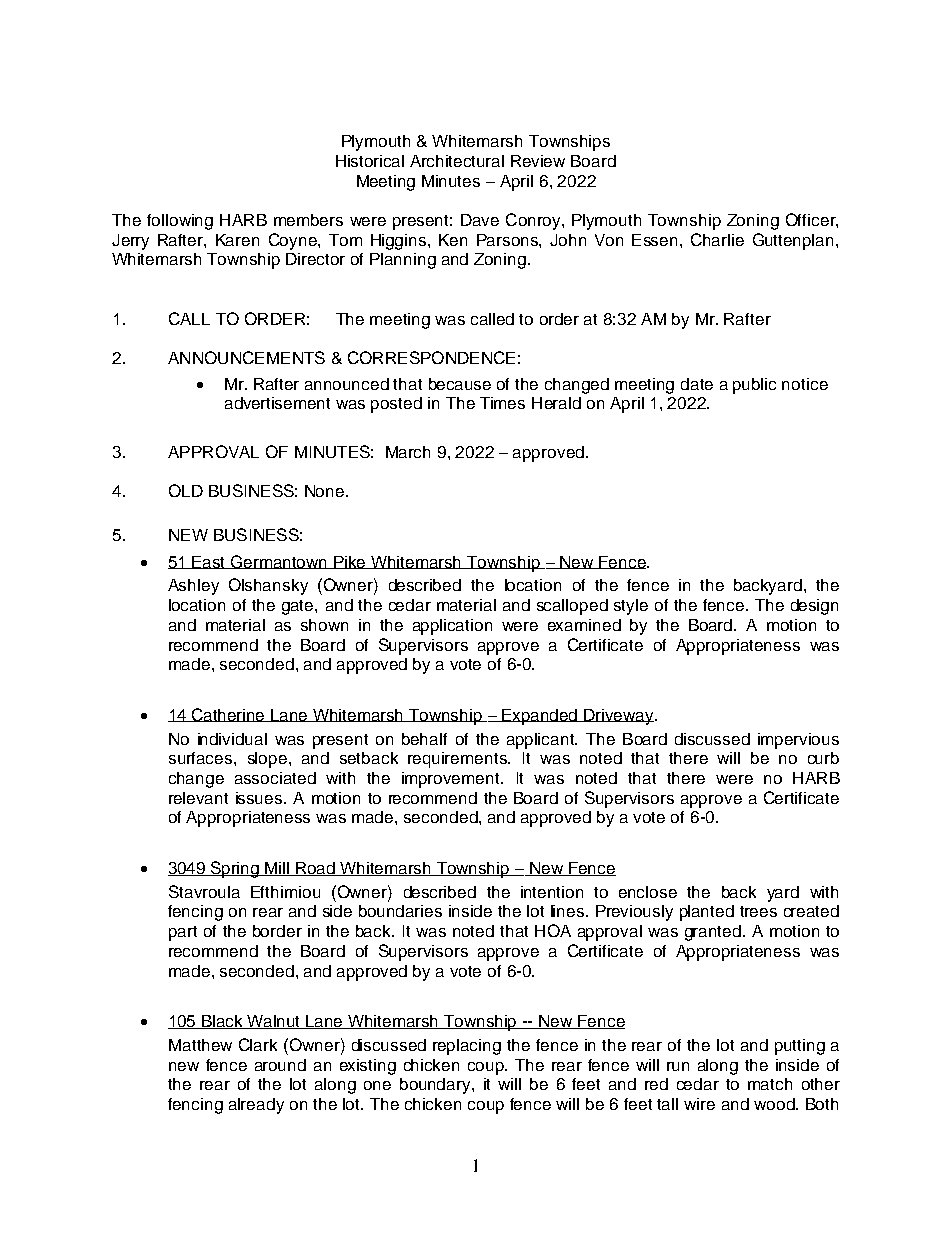  What do you see at coordinates (502, 403) in the page?
I see `Times` at bounding box center [502, 403].
